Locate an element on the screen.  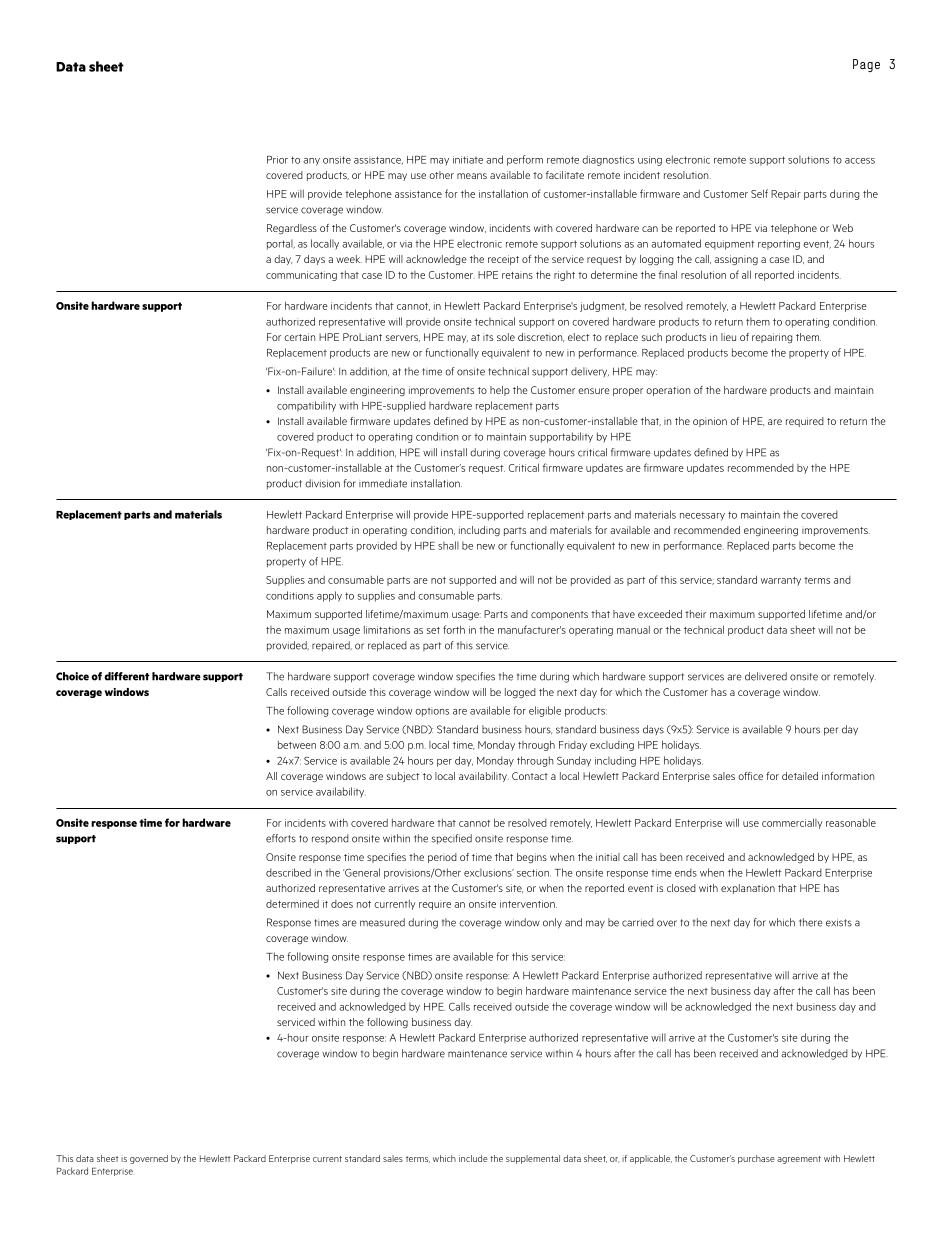
its is located at coordinates (488, 337).
